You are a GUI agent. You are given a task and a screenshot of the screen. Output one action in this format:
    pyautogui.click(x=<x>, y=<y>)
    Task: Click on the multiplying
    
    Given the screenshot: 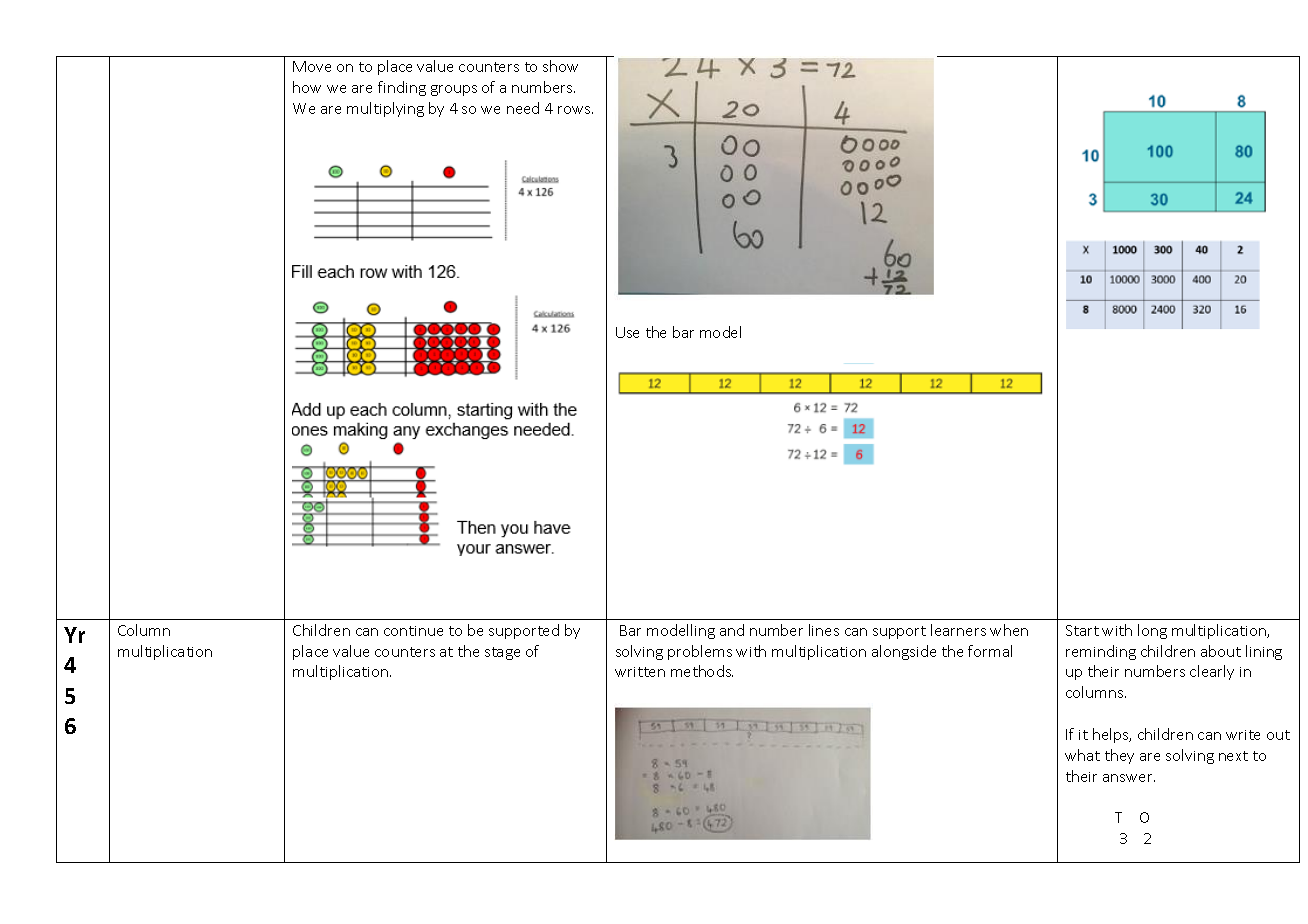 What is the action you would take?
    pyautogui.click(x=385, y=109)
